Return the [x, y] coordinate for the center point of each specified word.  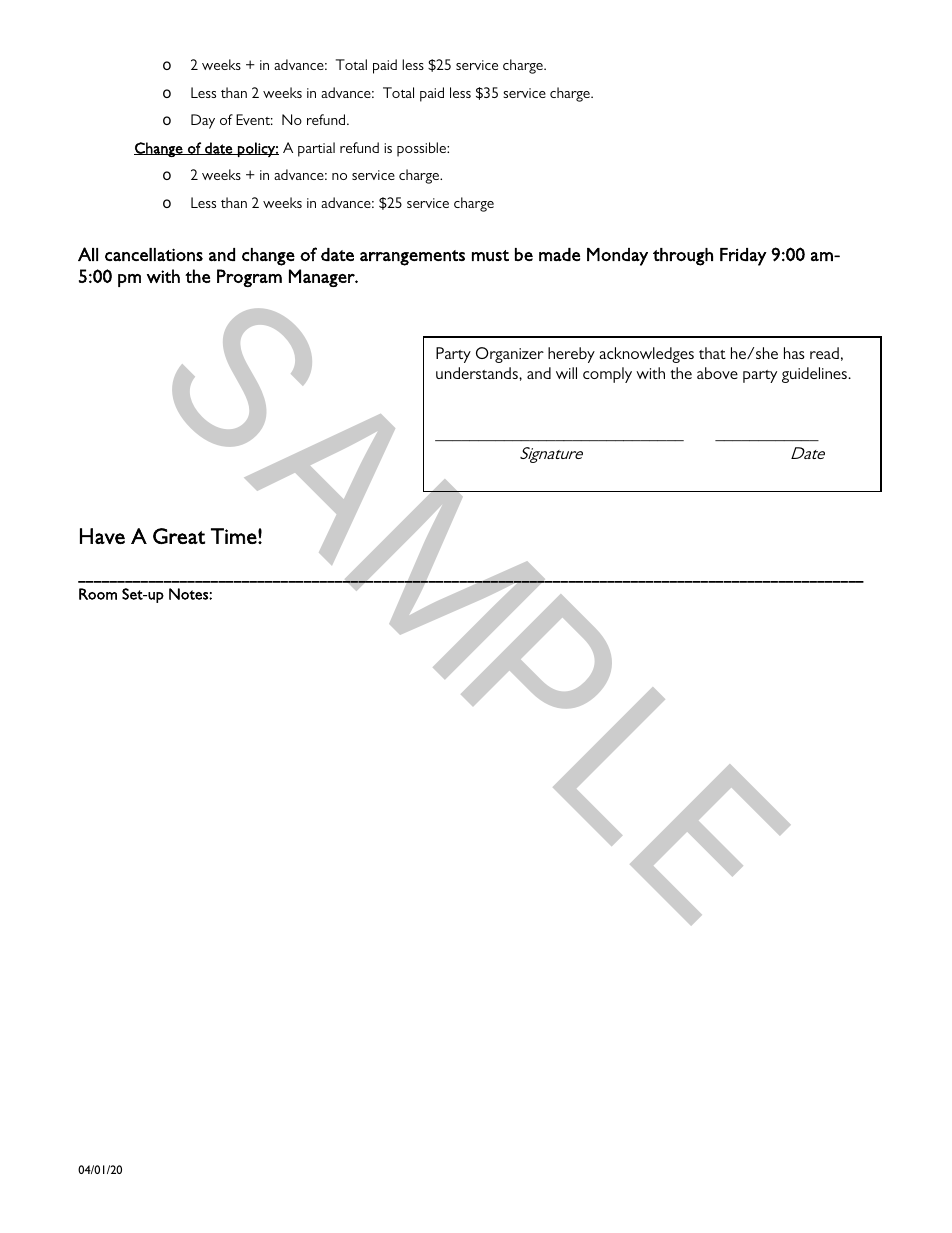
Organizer [510, 355]
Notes [189, 594]
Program [249, 278]
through [683, 257]
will [566, 373]
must [490, 256]
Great [179, 536]
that [712, 353]
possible [422, 149]
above [717, 373]
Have [102, 536]
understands [478, 373]
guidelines [815, 375]
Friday [743, 257]
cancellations [154, 255]
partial [316, 149]
